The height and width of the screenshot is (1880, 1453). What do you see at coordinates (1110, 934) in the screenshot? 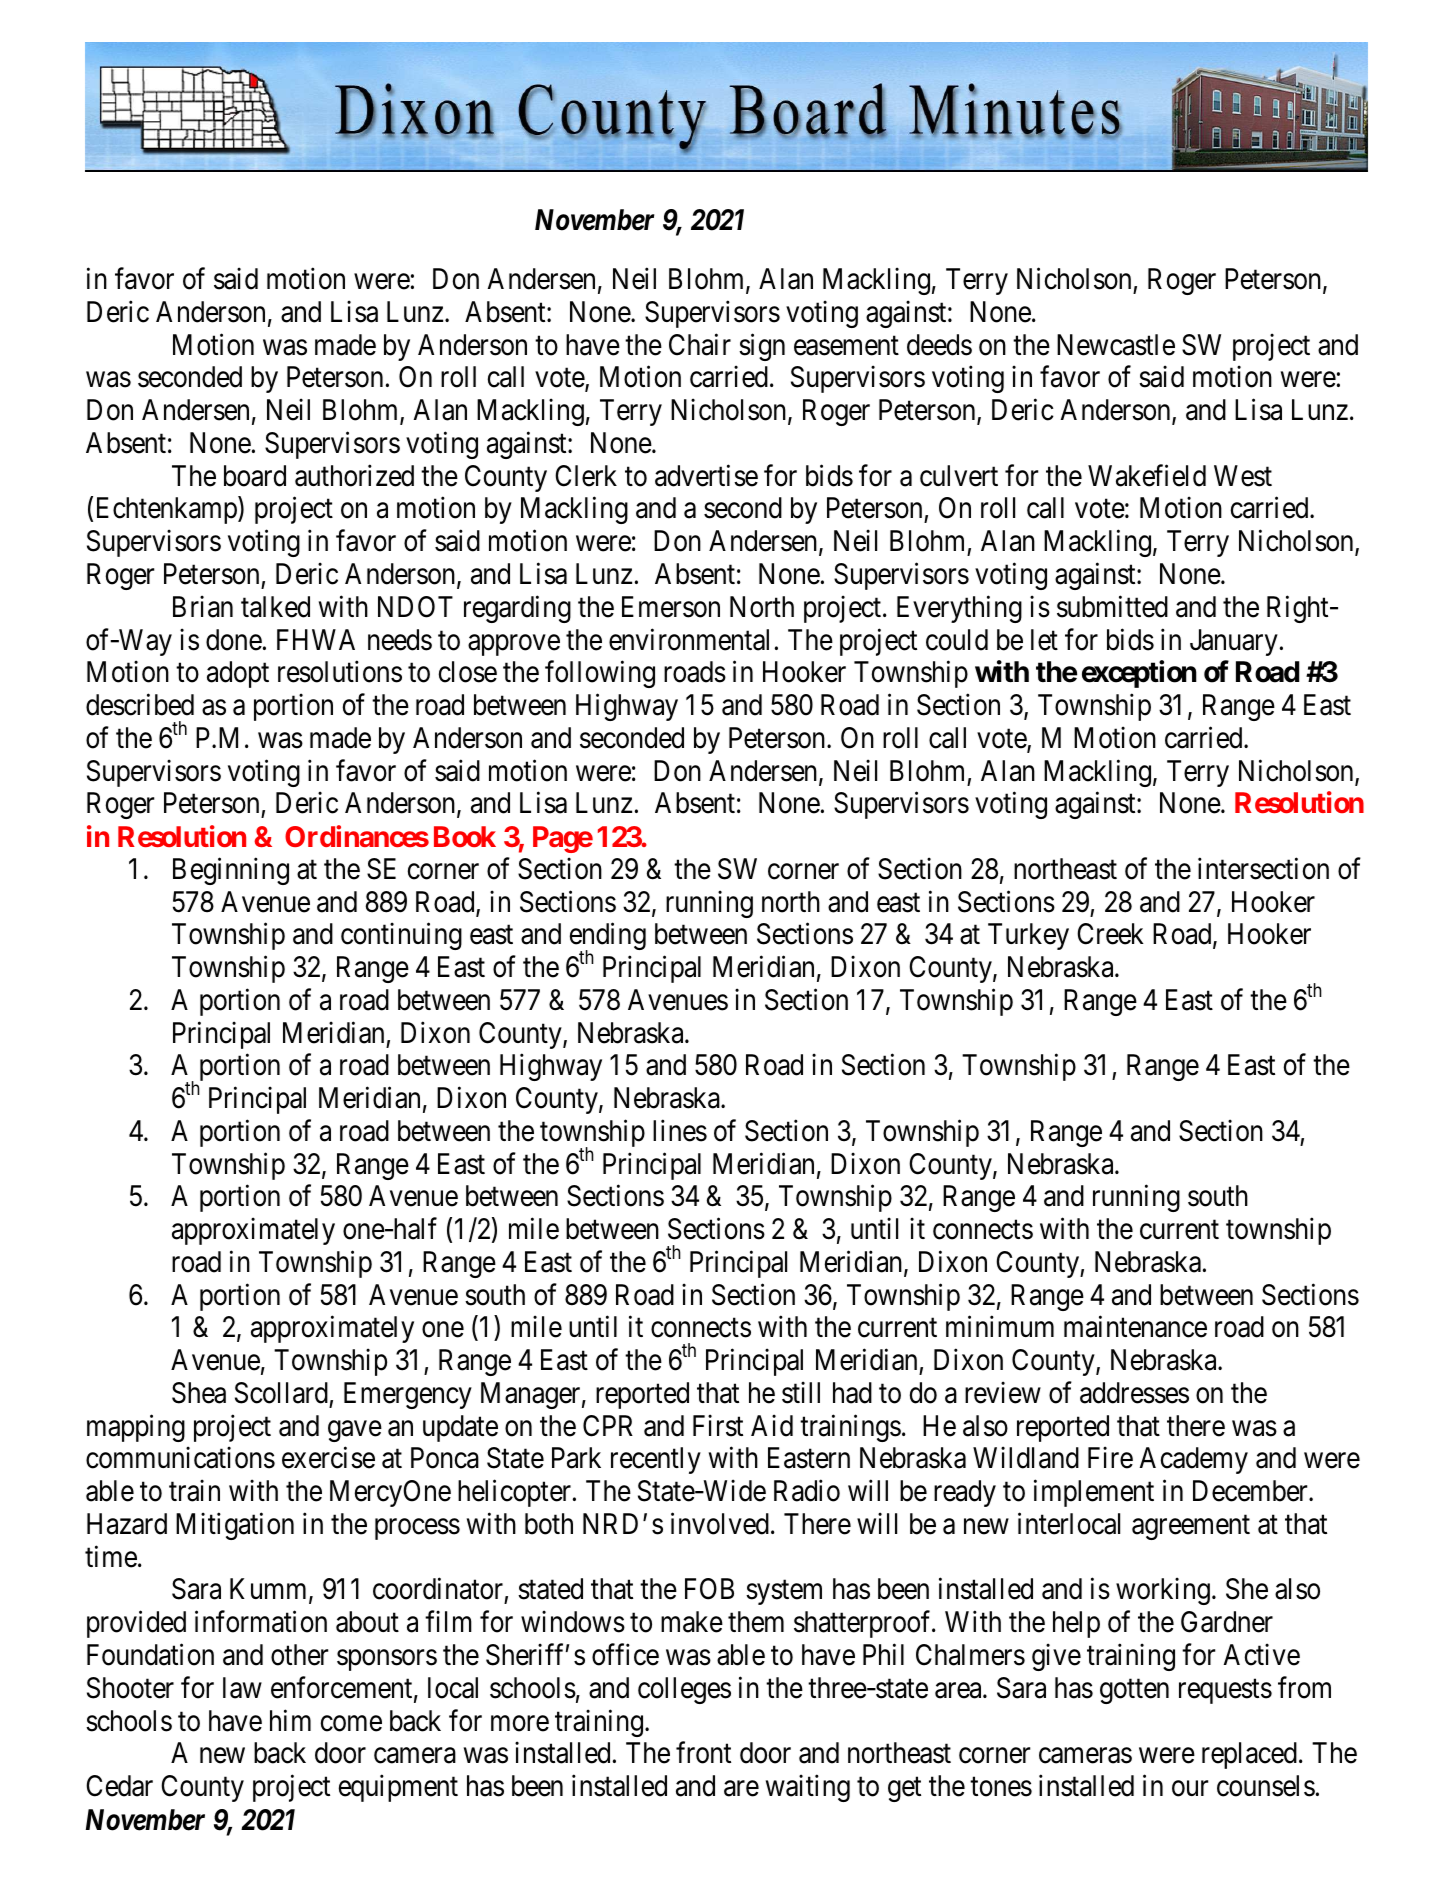
I see `Creek` at bounding box center [1110, 934].
